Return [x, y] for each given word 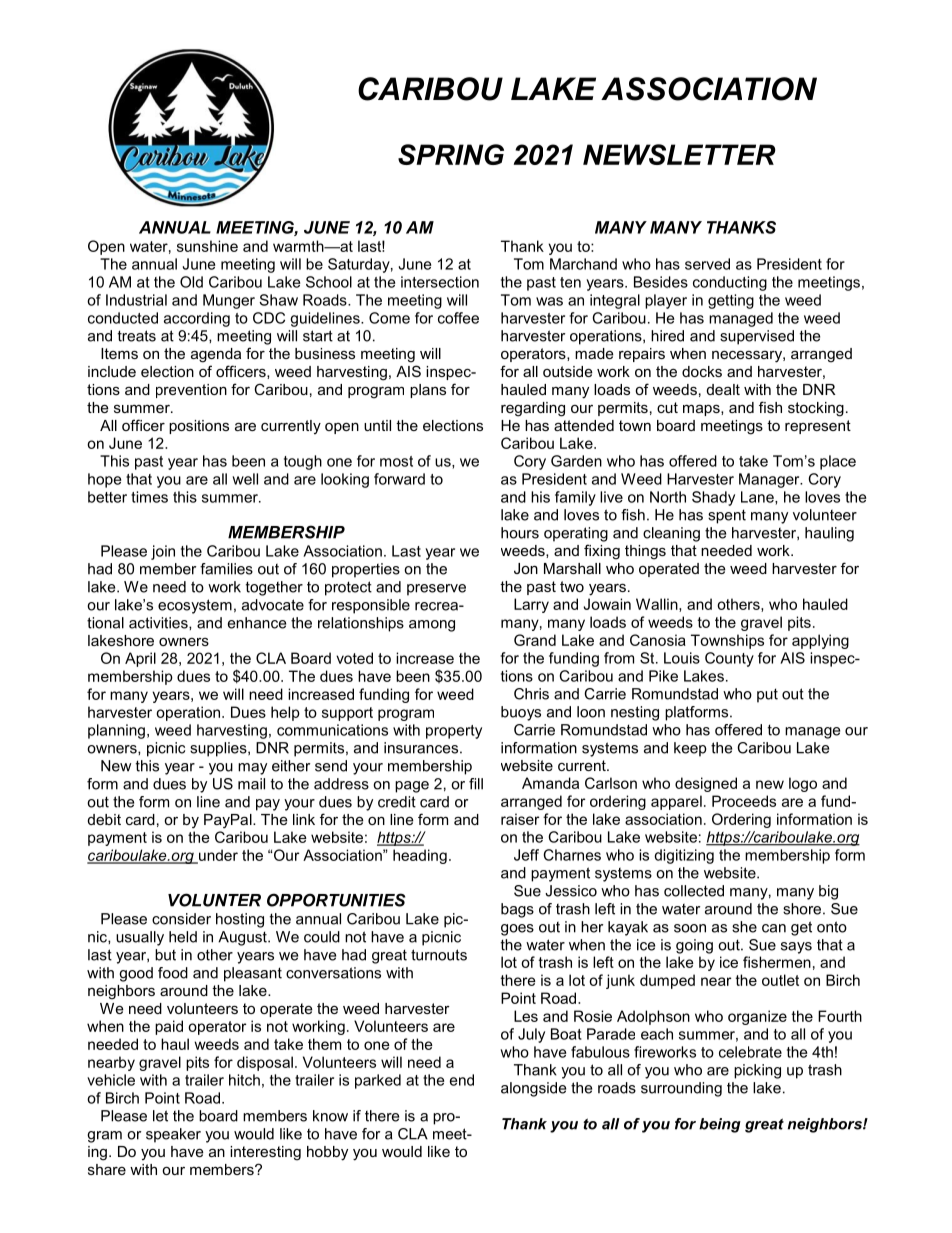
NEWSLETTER [679, 154]
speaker [173, 1135]
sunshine [207, 246]
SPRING [451, 154]
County [729, 659]
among [432, 626]
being [720, 1125]
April [140, 659]
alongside [533, 1089]
